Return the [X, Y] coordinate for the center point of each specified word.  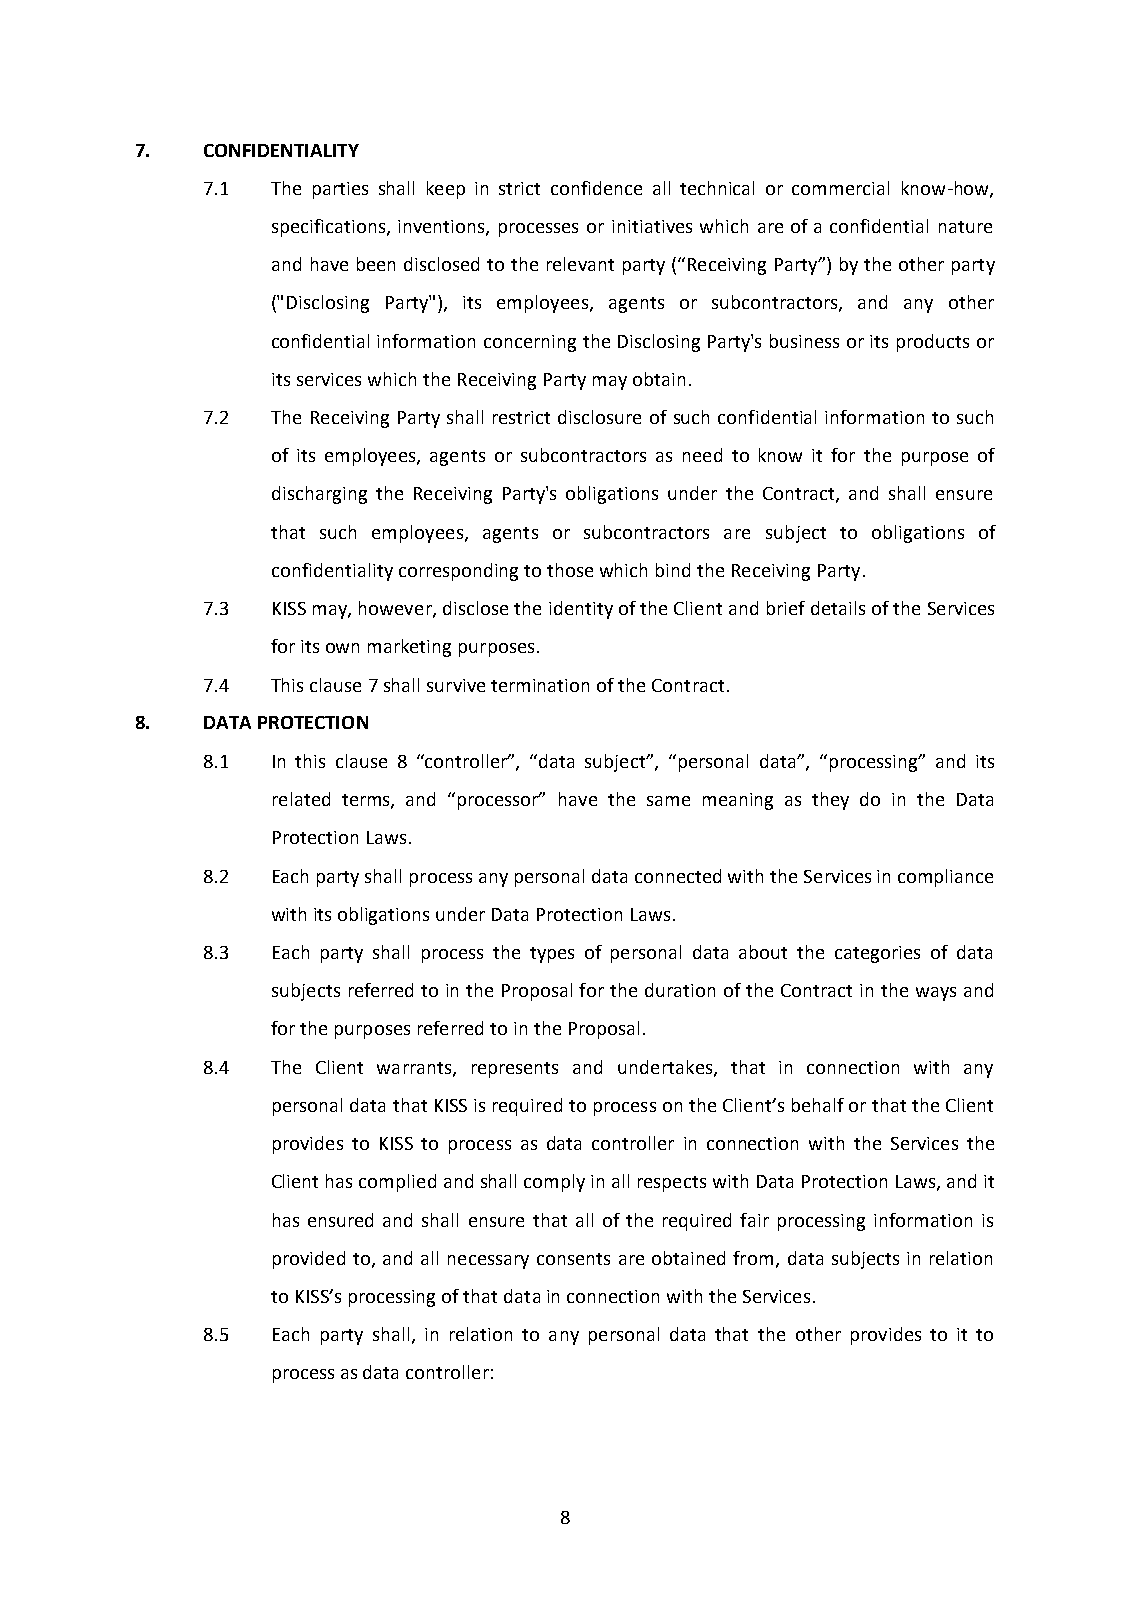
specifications [330, 228]
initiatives [652, 226]
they [830, 801]
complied [397, 1183]
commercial [840, 188]
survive [456, 685]
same [668, 801]
